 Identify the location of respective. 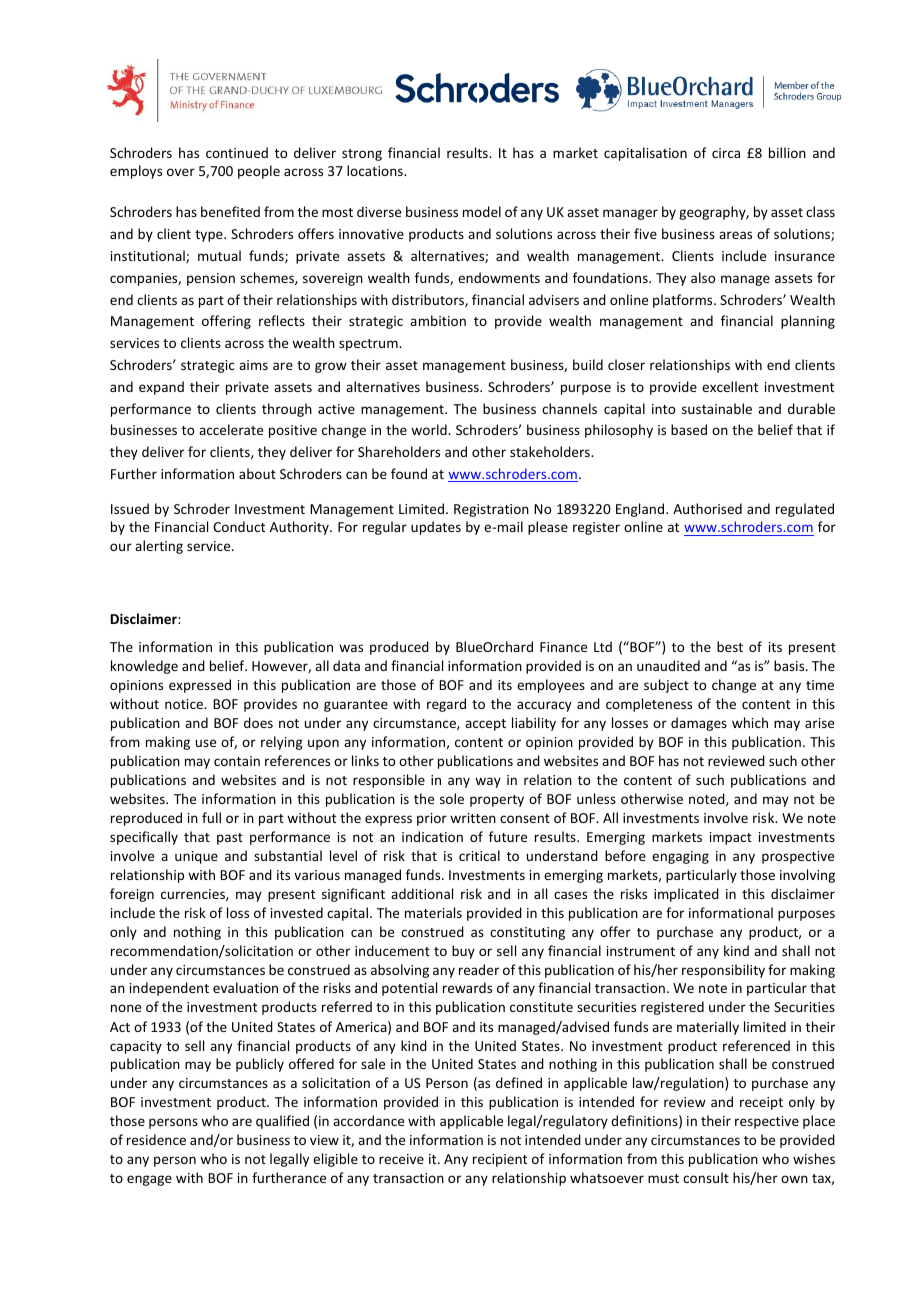
(767, 1122).
